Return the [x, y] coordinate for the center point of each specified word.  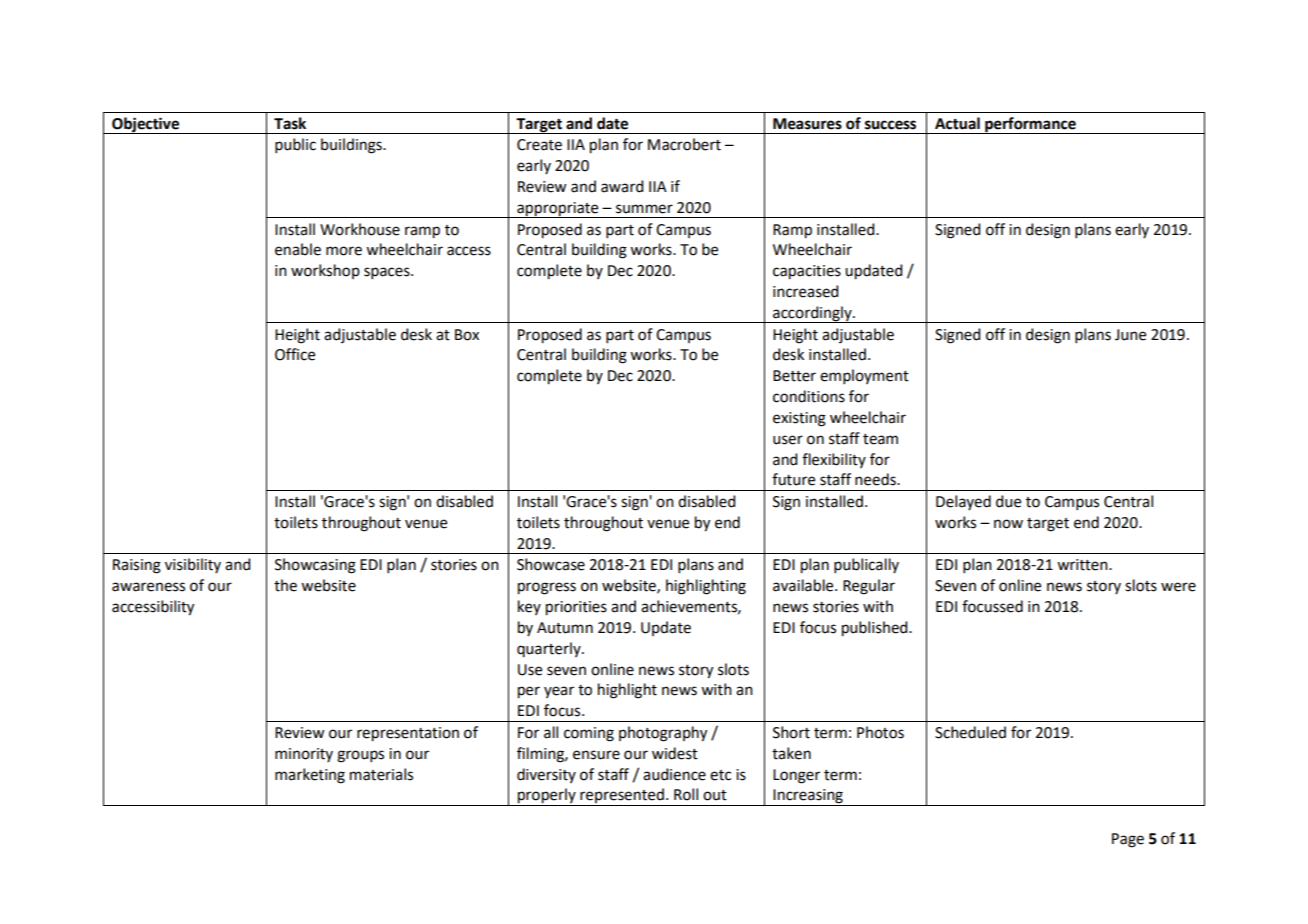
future [793, 479]
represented [622, 797]
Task [290, 123]
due [1008, 501]
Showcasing [315, 566]
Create [539, 145]
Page [1128, 840]
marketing [310, 776]
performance [1030, 125]
